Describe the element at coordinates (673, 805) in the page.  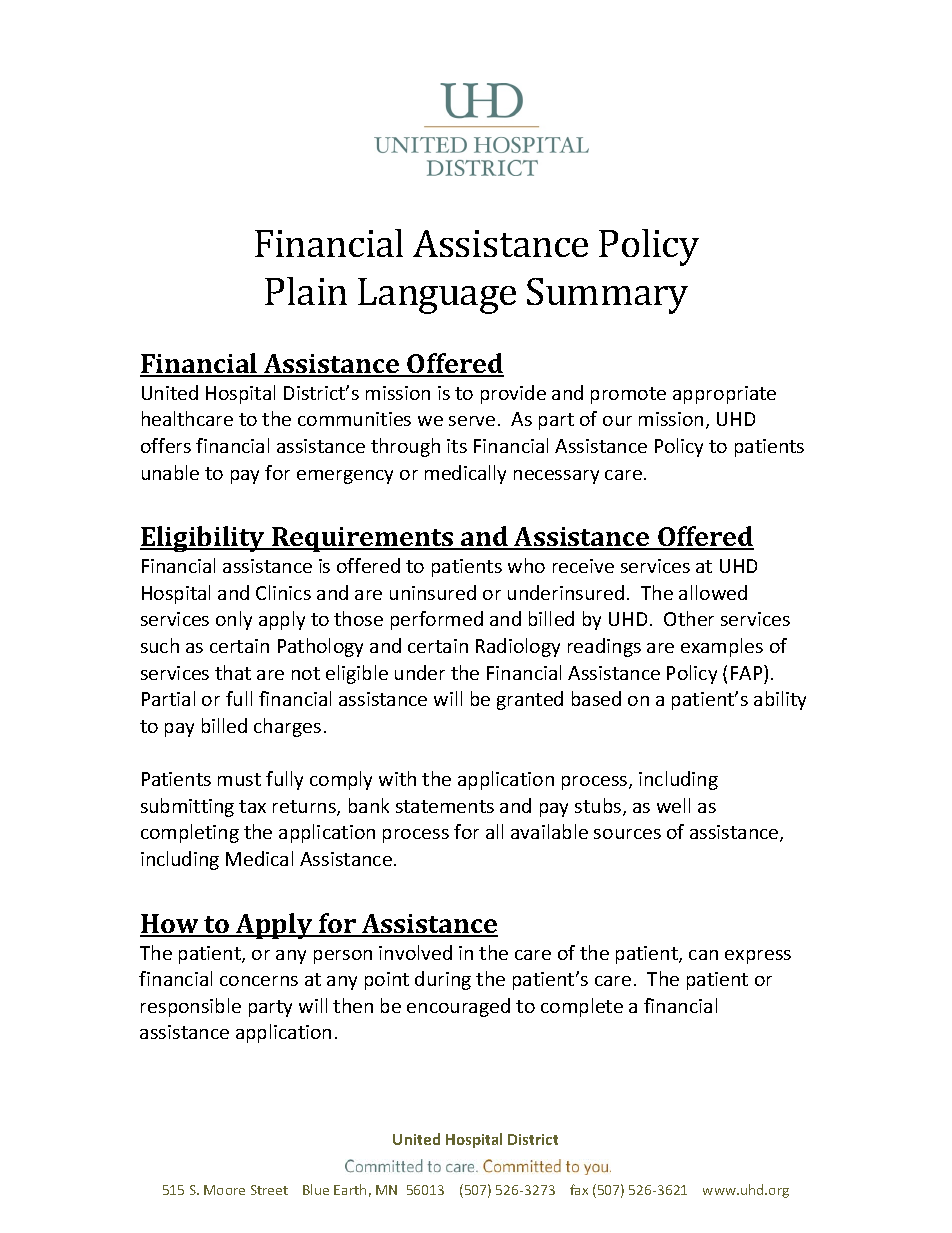
I see `well` at that location.
